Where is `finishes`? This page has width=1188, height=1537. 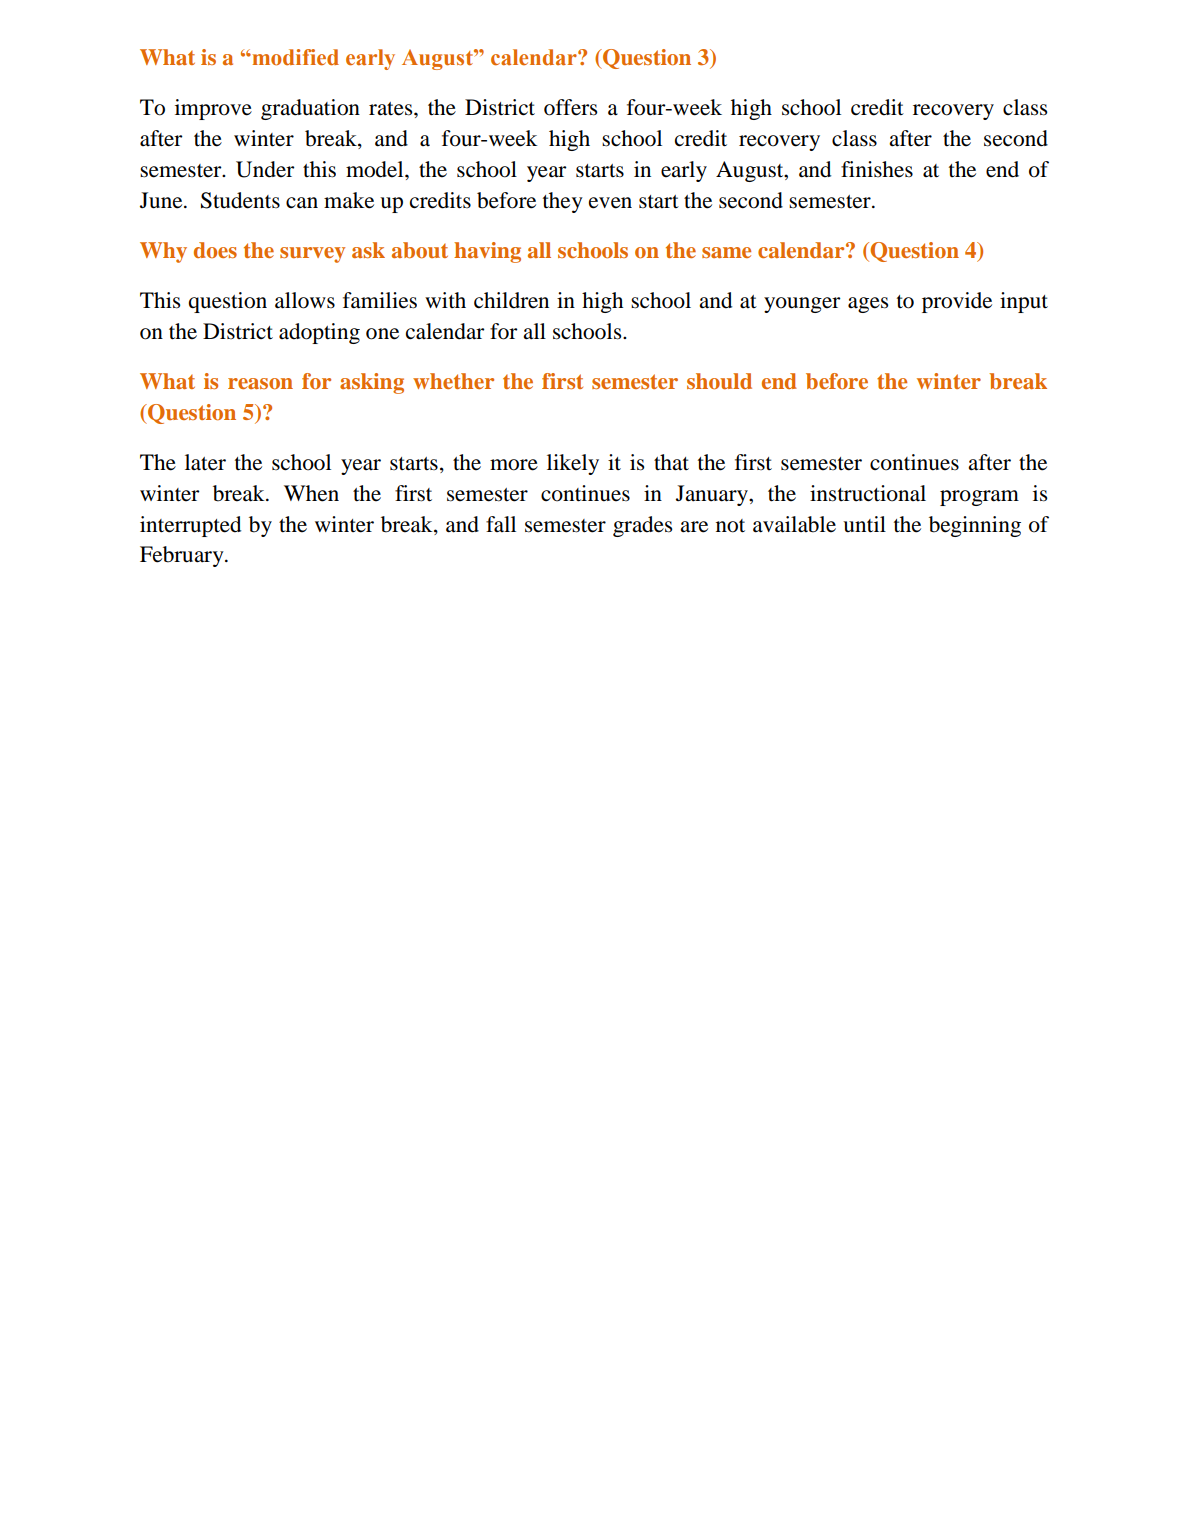
finishes is located at coordinates (877, 169).
